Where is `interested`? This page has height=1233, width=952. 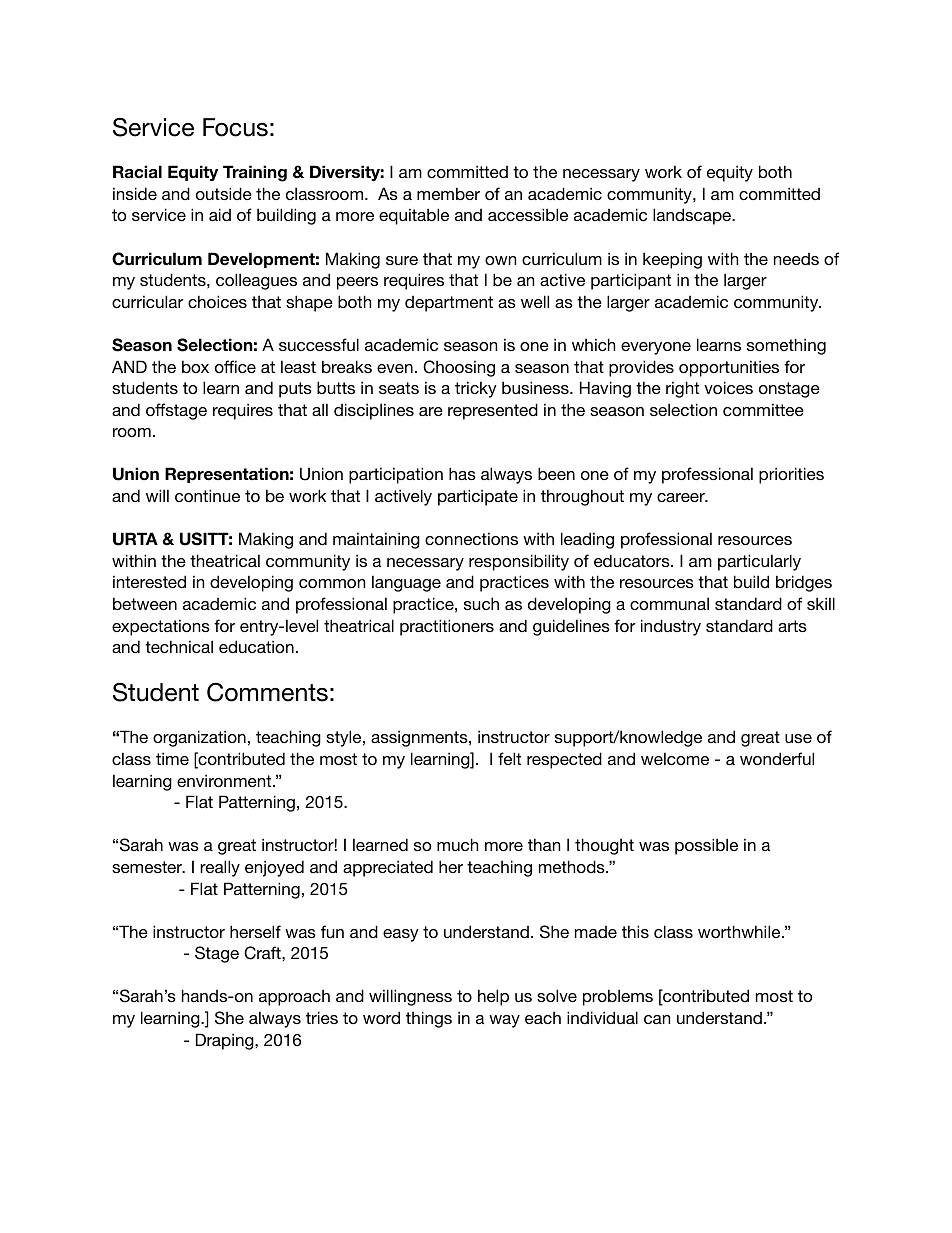
interested is located at coordinates (149, 581).
